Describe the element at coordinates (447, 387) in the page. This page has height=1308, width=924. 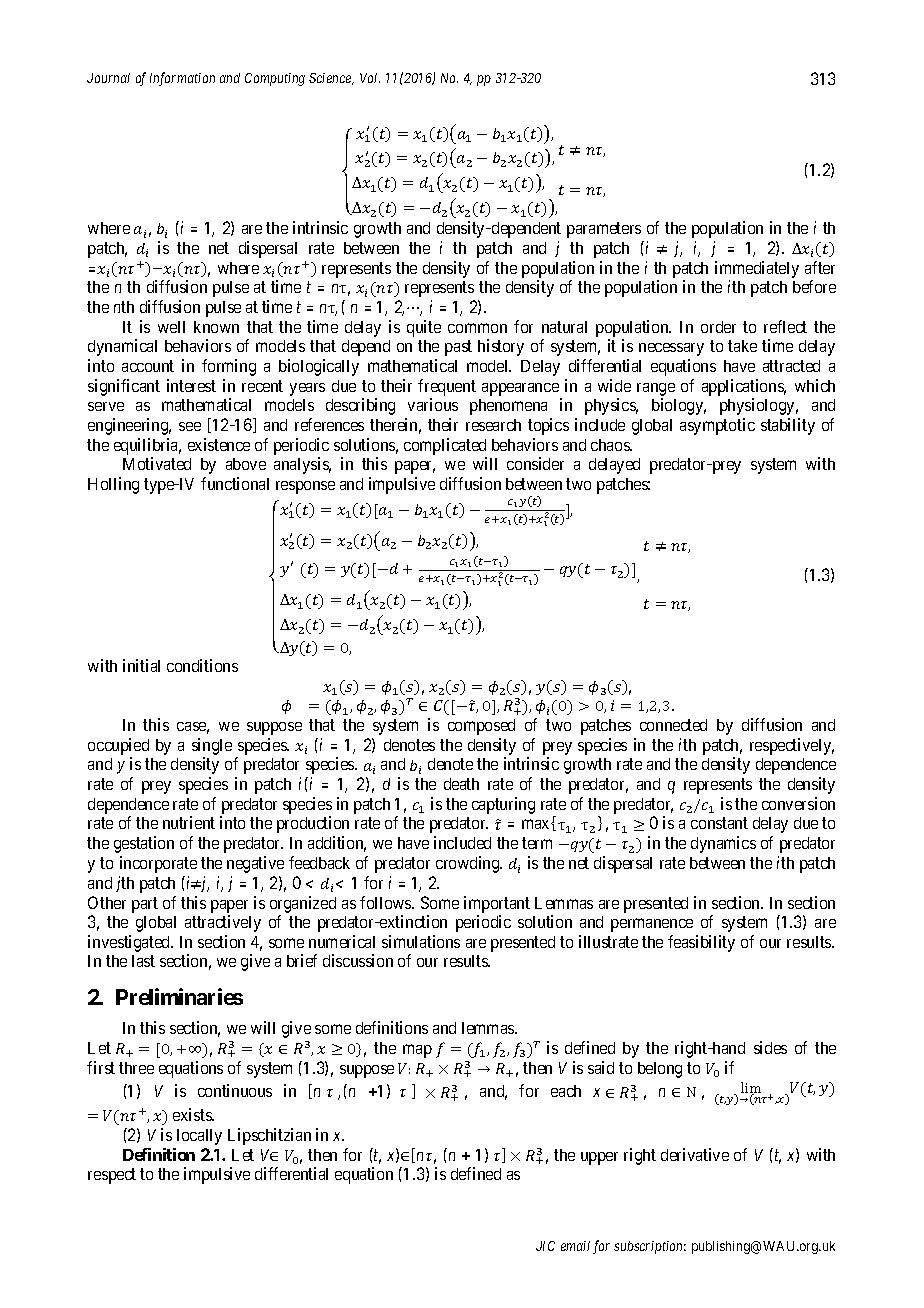
I see `frequent` at that location.
